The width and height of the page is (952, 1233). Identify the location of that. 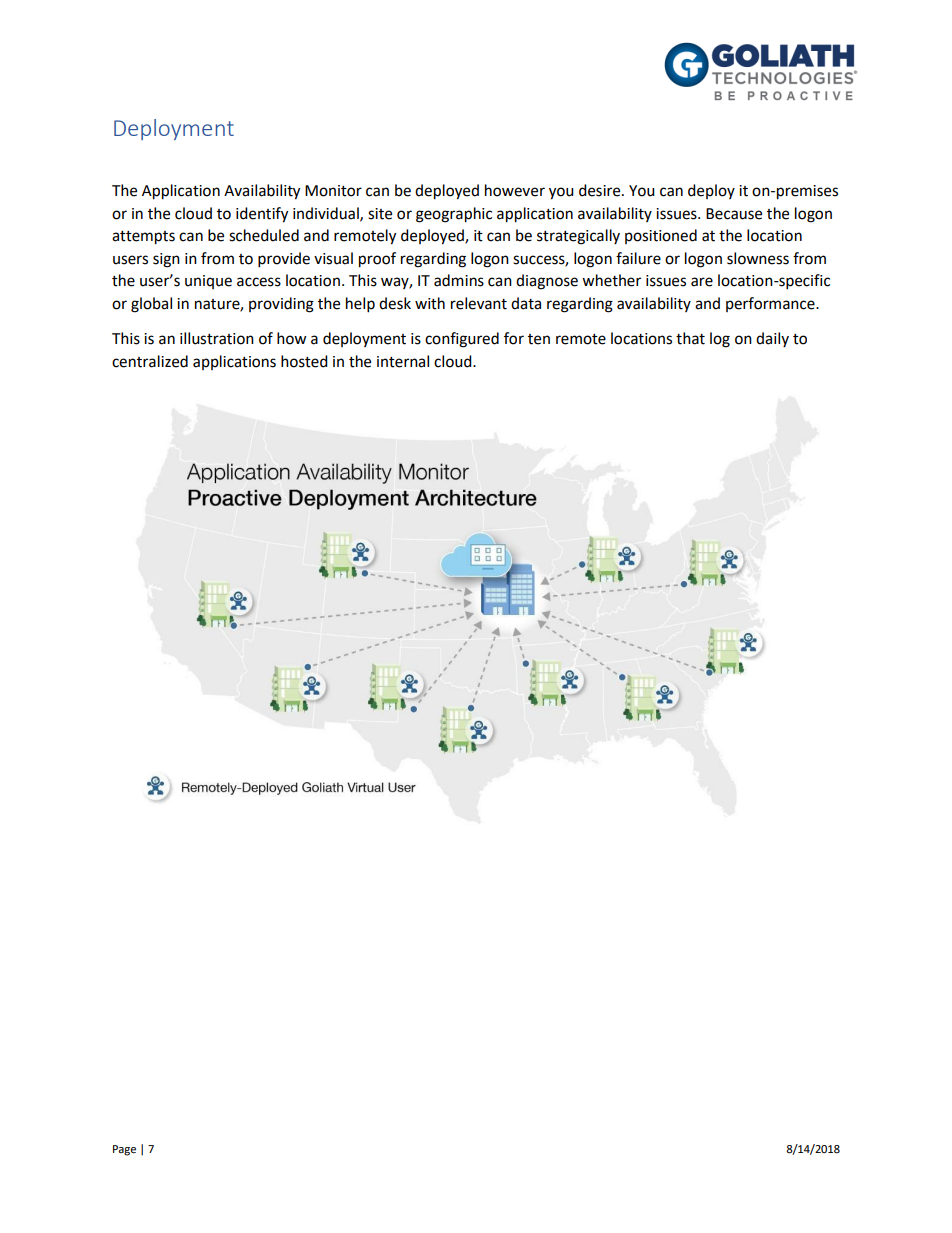
(690, 338).
